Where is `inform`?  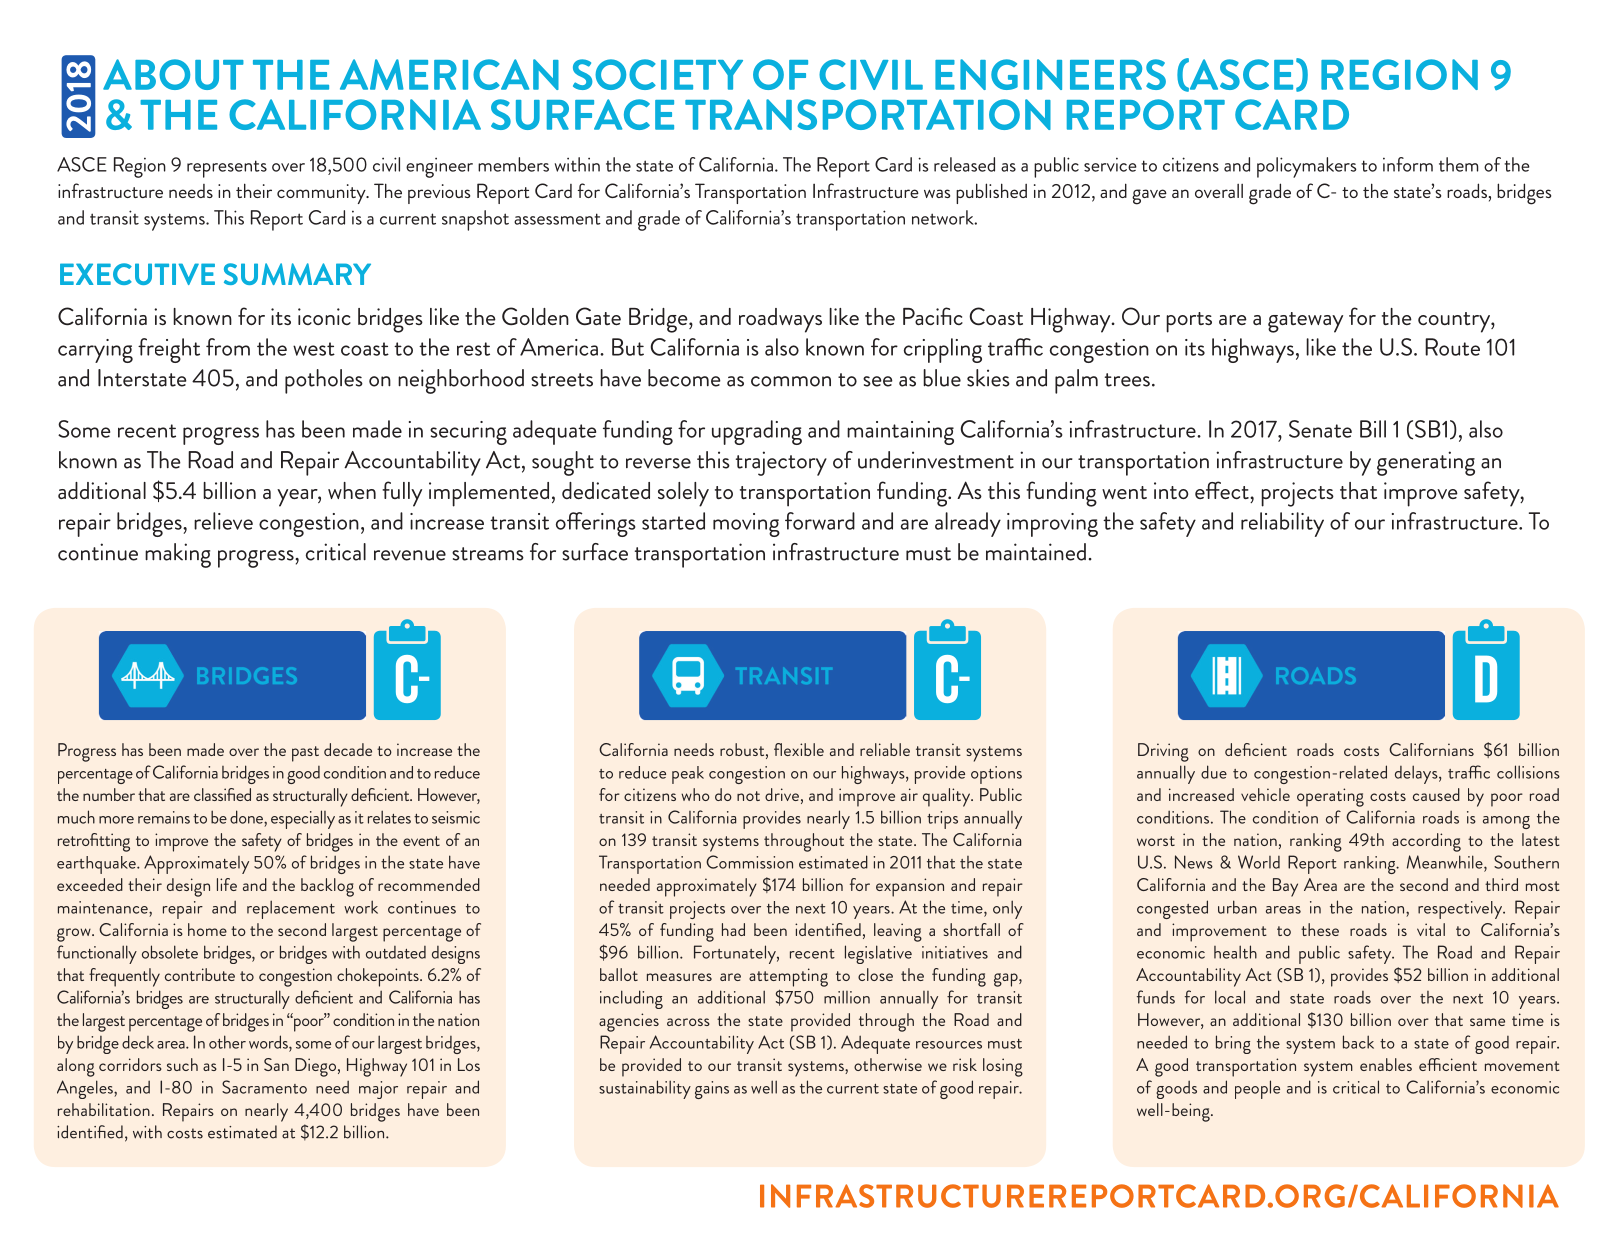
inform is located at coordinates (1408, 164).
